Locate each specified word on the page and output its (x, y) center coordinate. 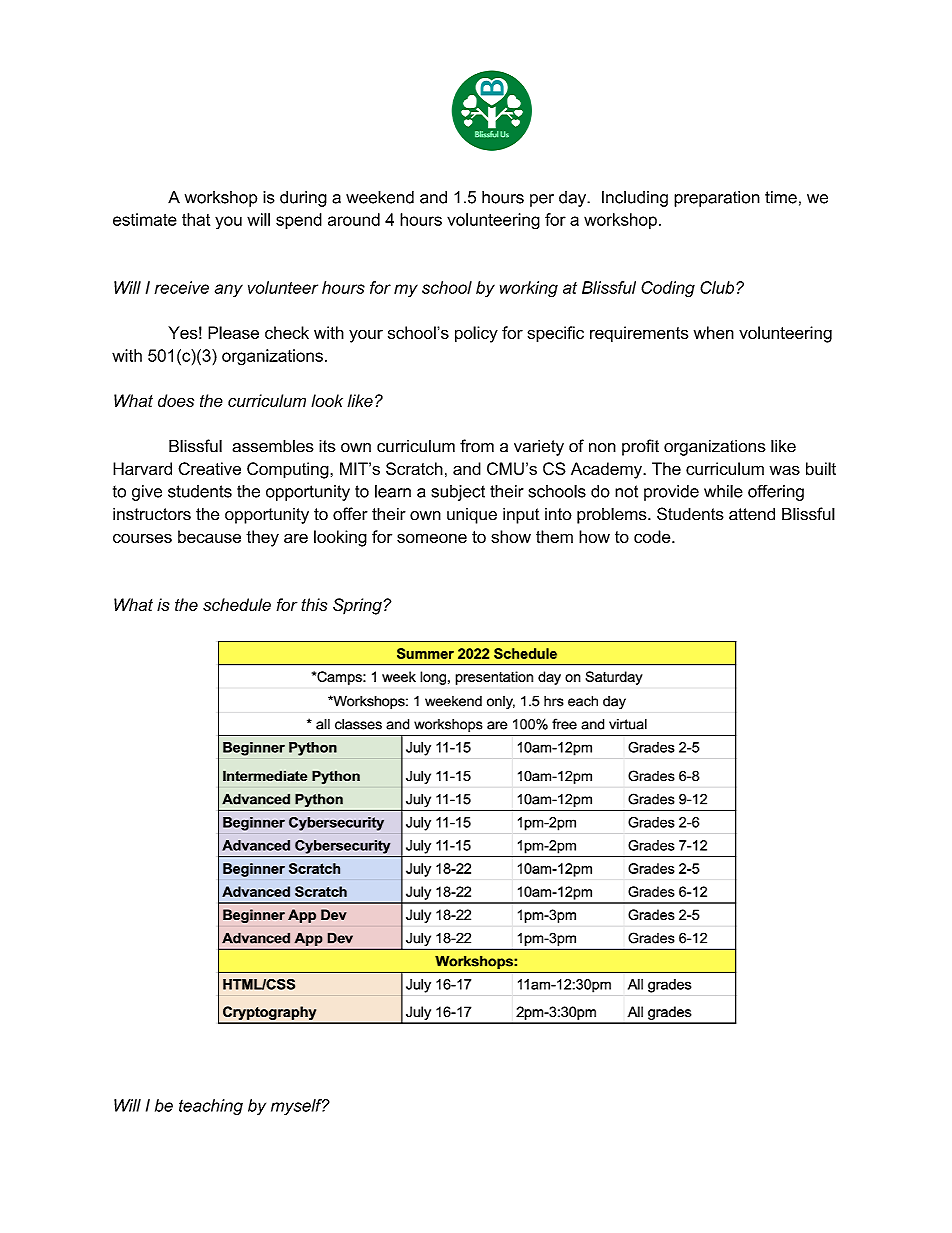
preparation (717, 199)
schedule (237, 604)
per (542, 200)
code (653, 536)
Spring (357, 606)
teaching (211, 1107)
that (196, 219)
